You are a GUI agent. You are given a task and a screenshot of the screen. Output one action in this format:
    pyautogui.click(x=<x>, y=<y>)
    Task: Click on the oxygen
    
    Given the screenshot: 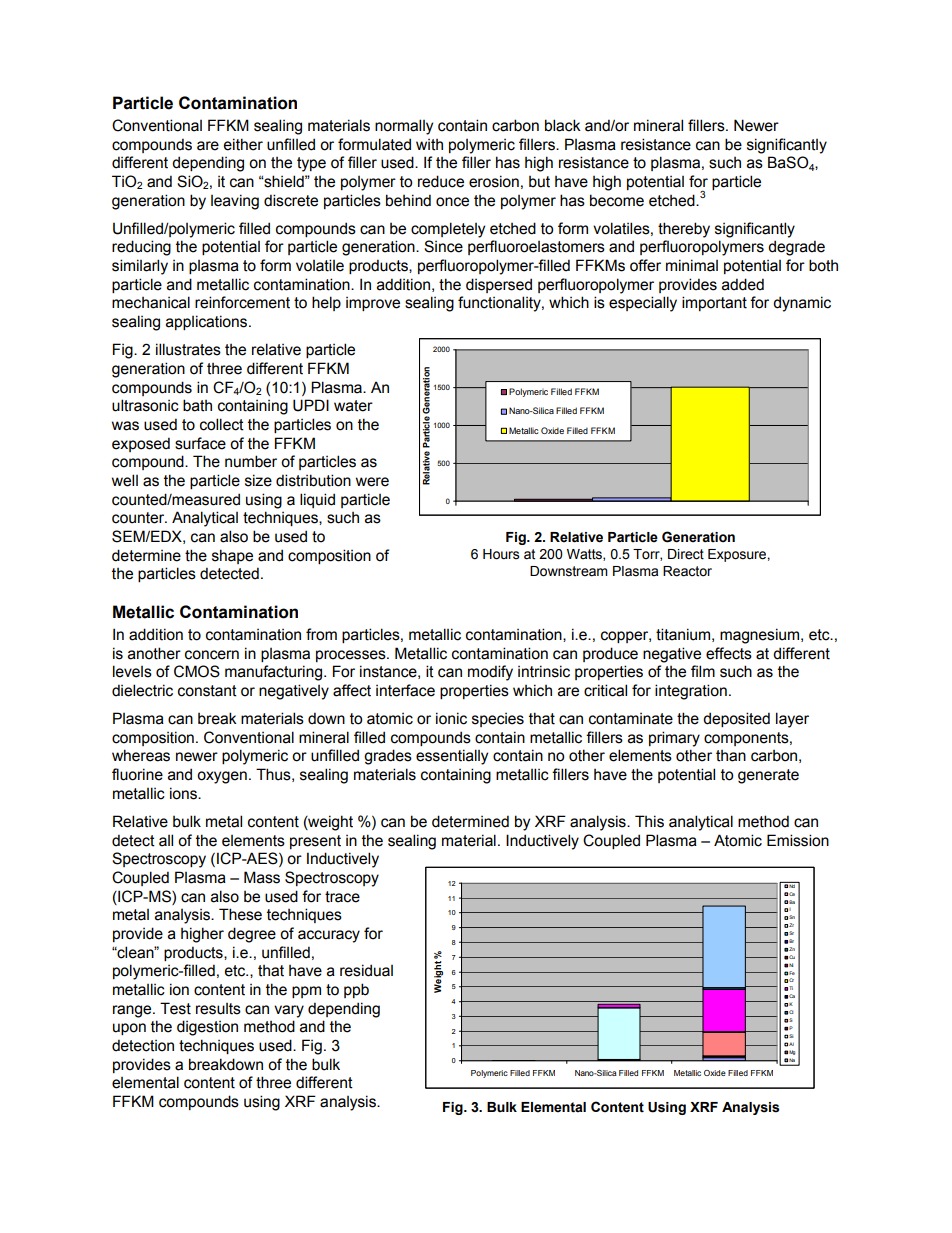 What is the action you would take?
    pyautogui.click(x=222, y=777)
